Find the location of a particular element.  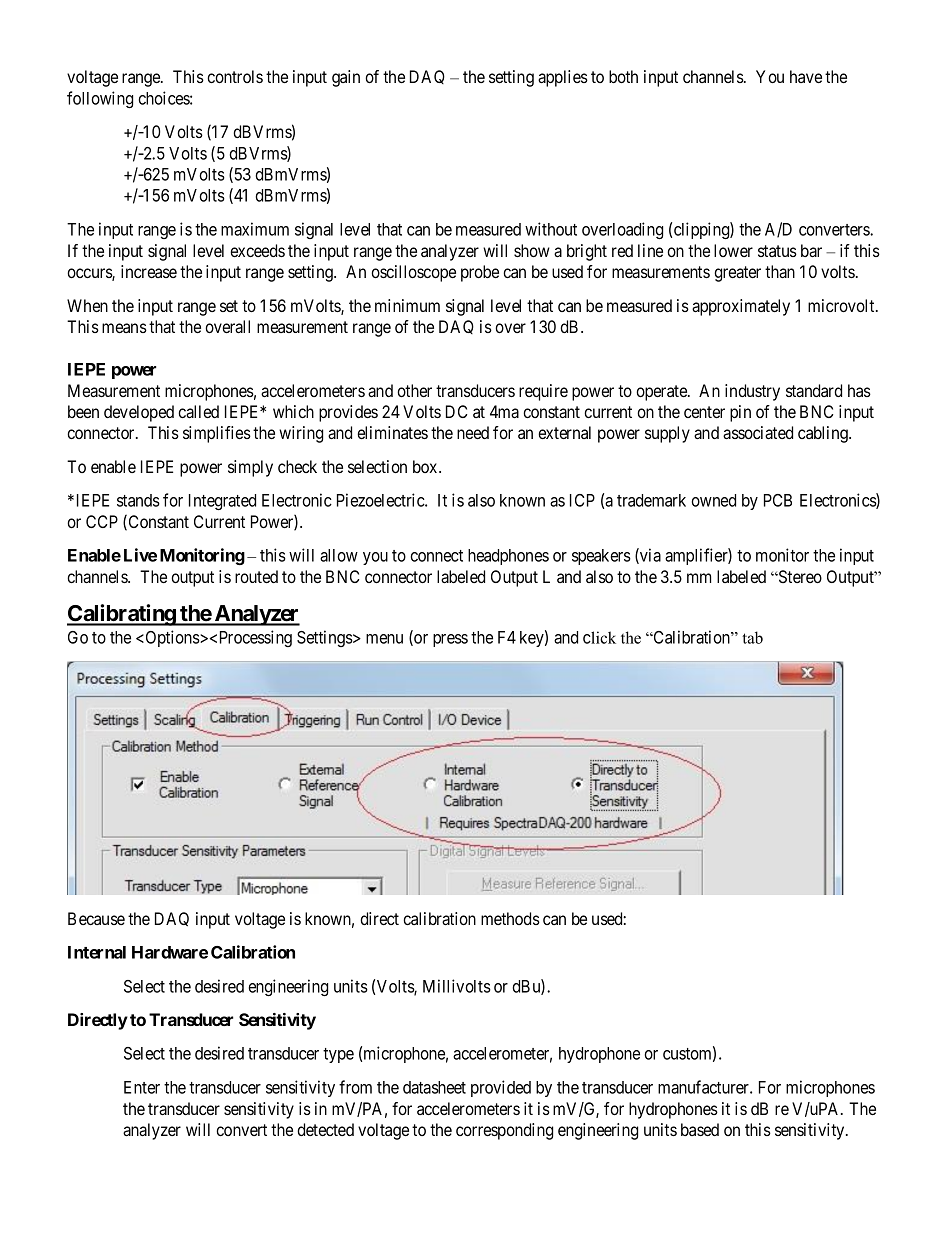

tab is located at coordinates (752, 637).
